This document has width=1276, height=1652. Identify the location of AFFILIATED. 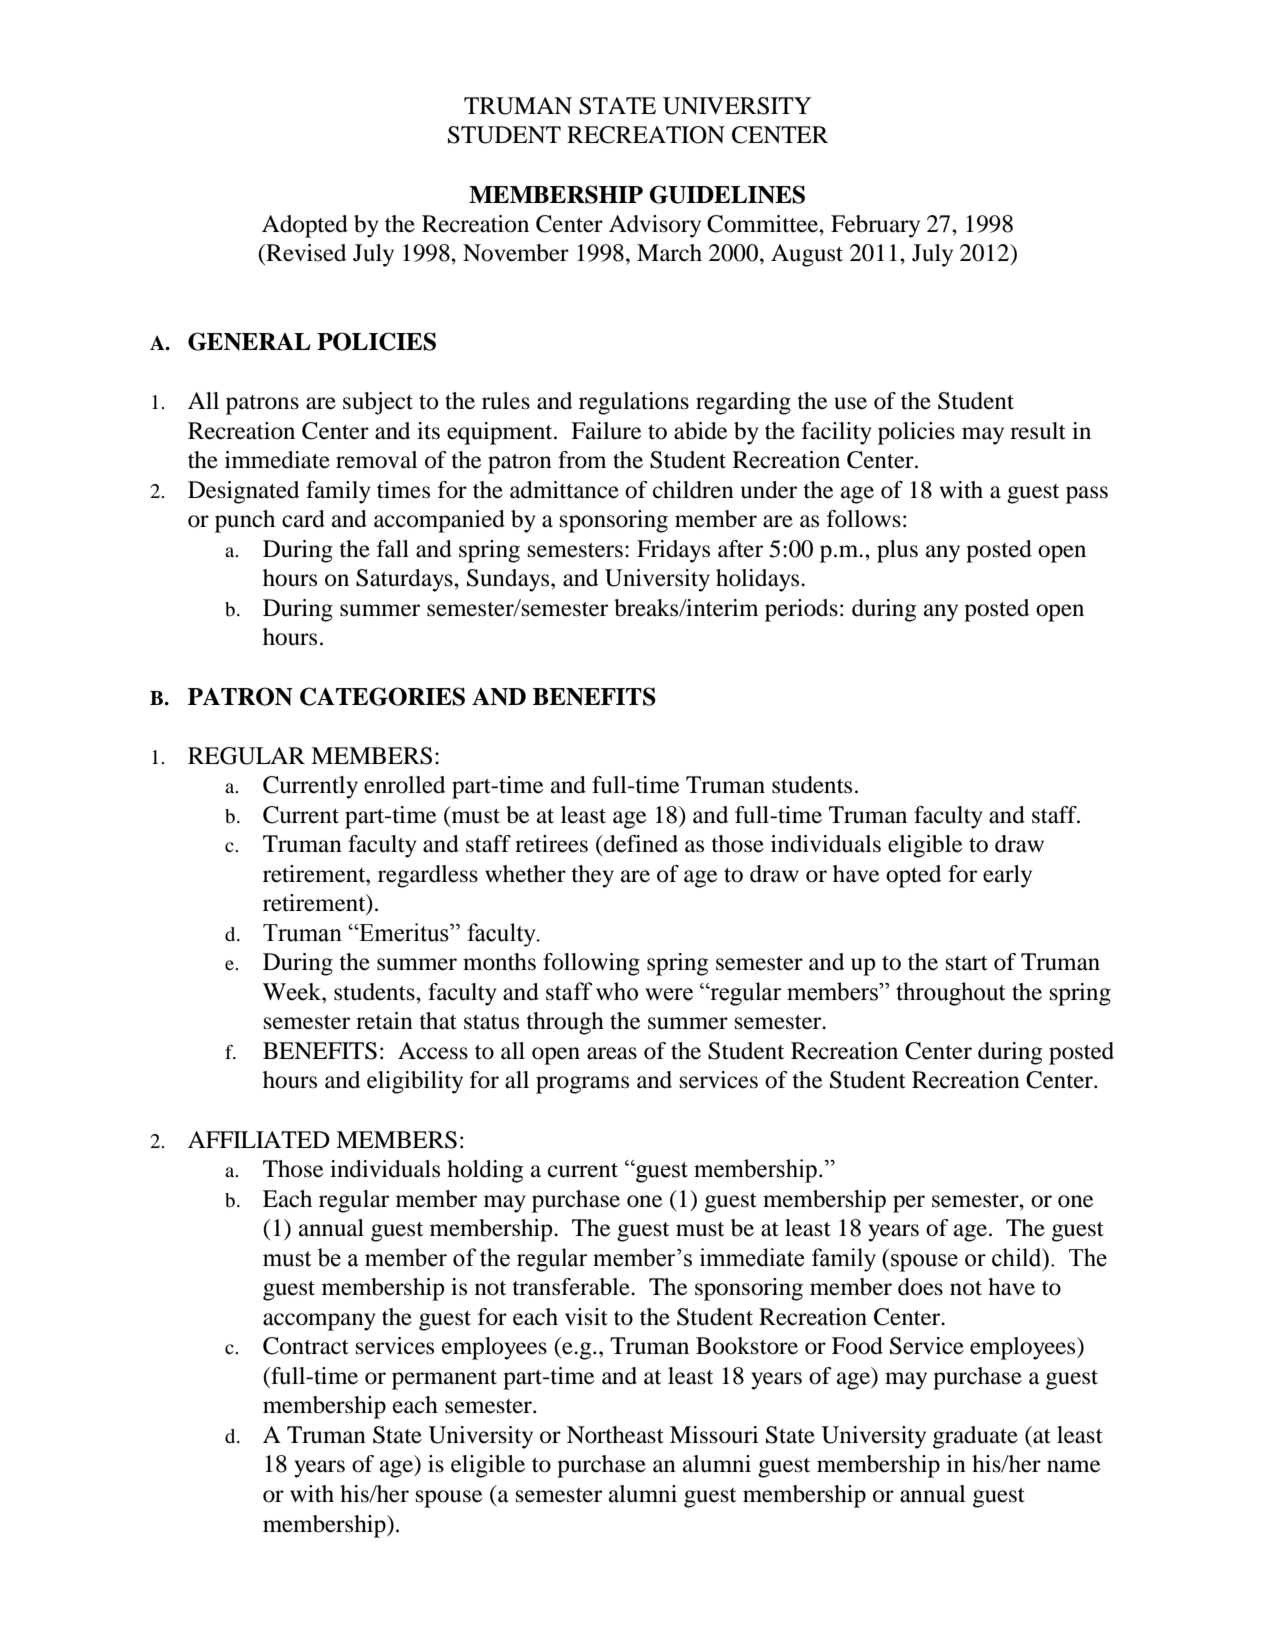
(259, 1139).
